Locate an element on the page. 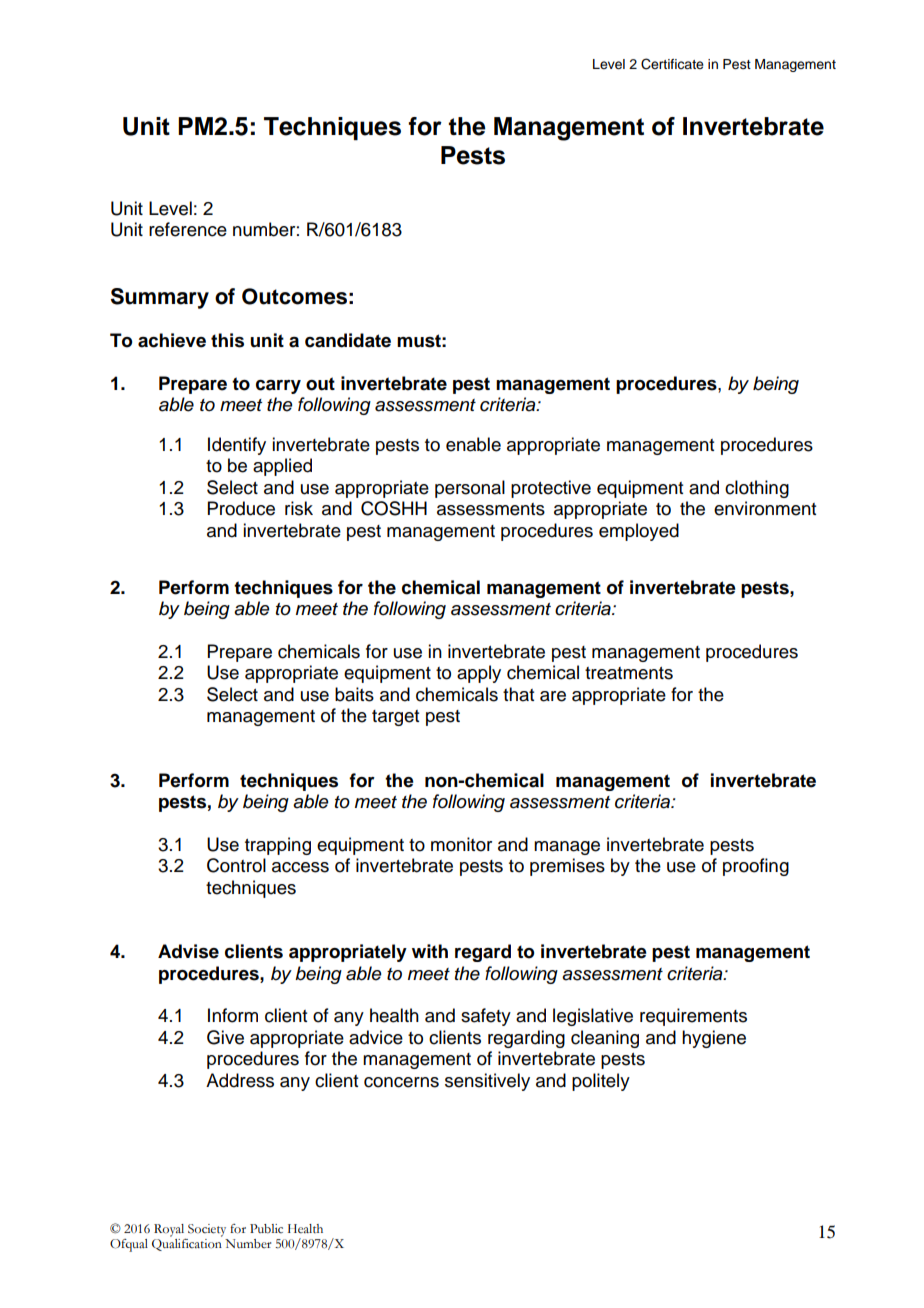  candidate is located at coordinates (348, 340).
